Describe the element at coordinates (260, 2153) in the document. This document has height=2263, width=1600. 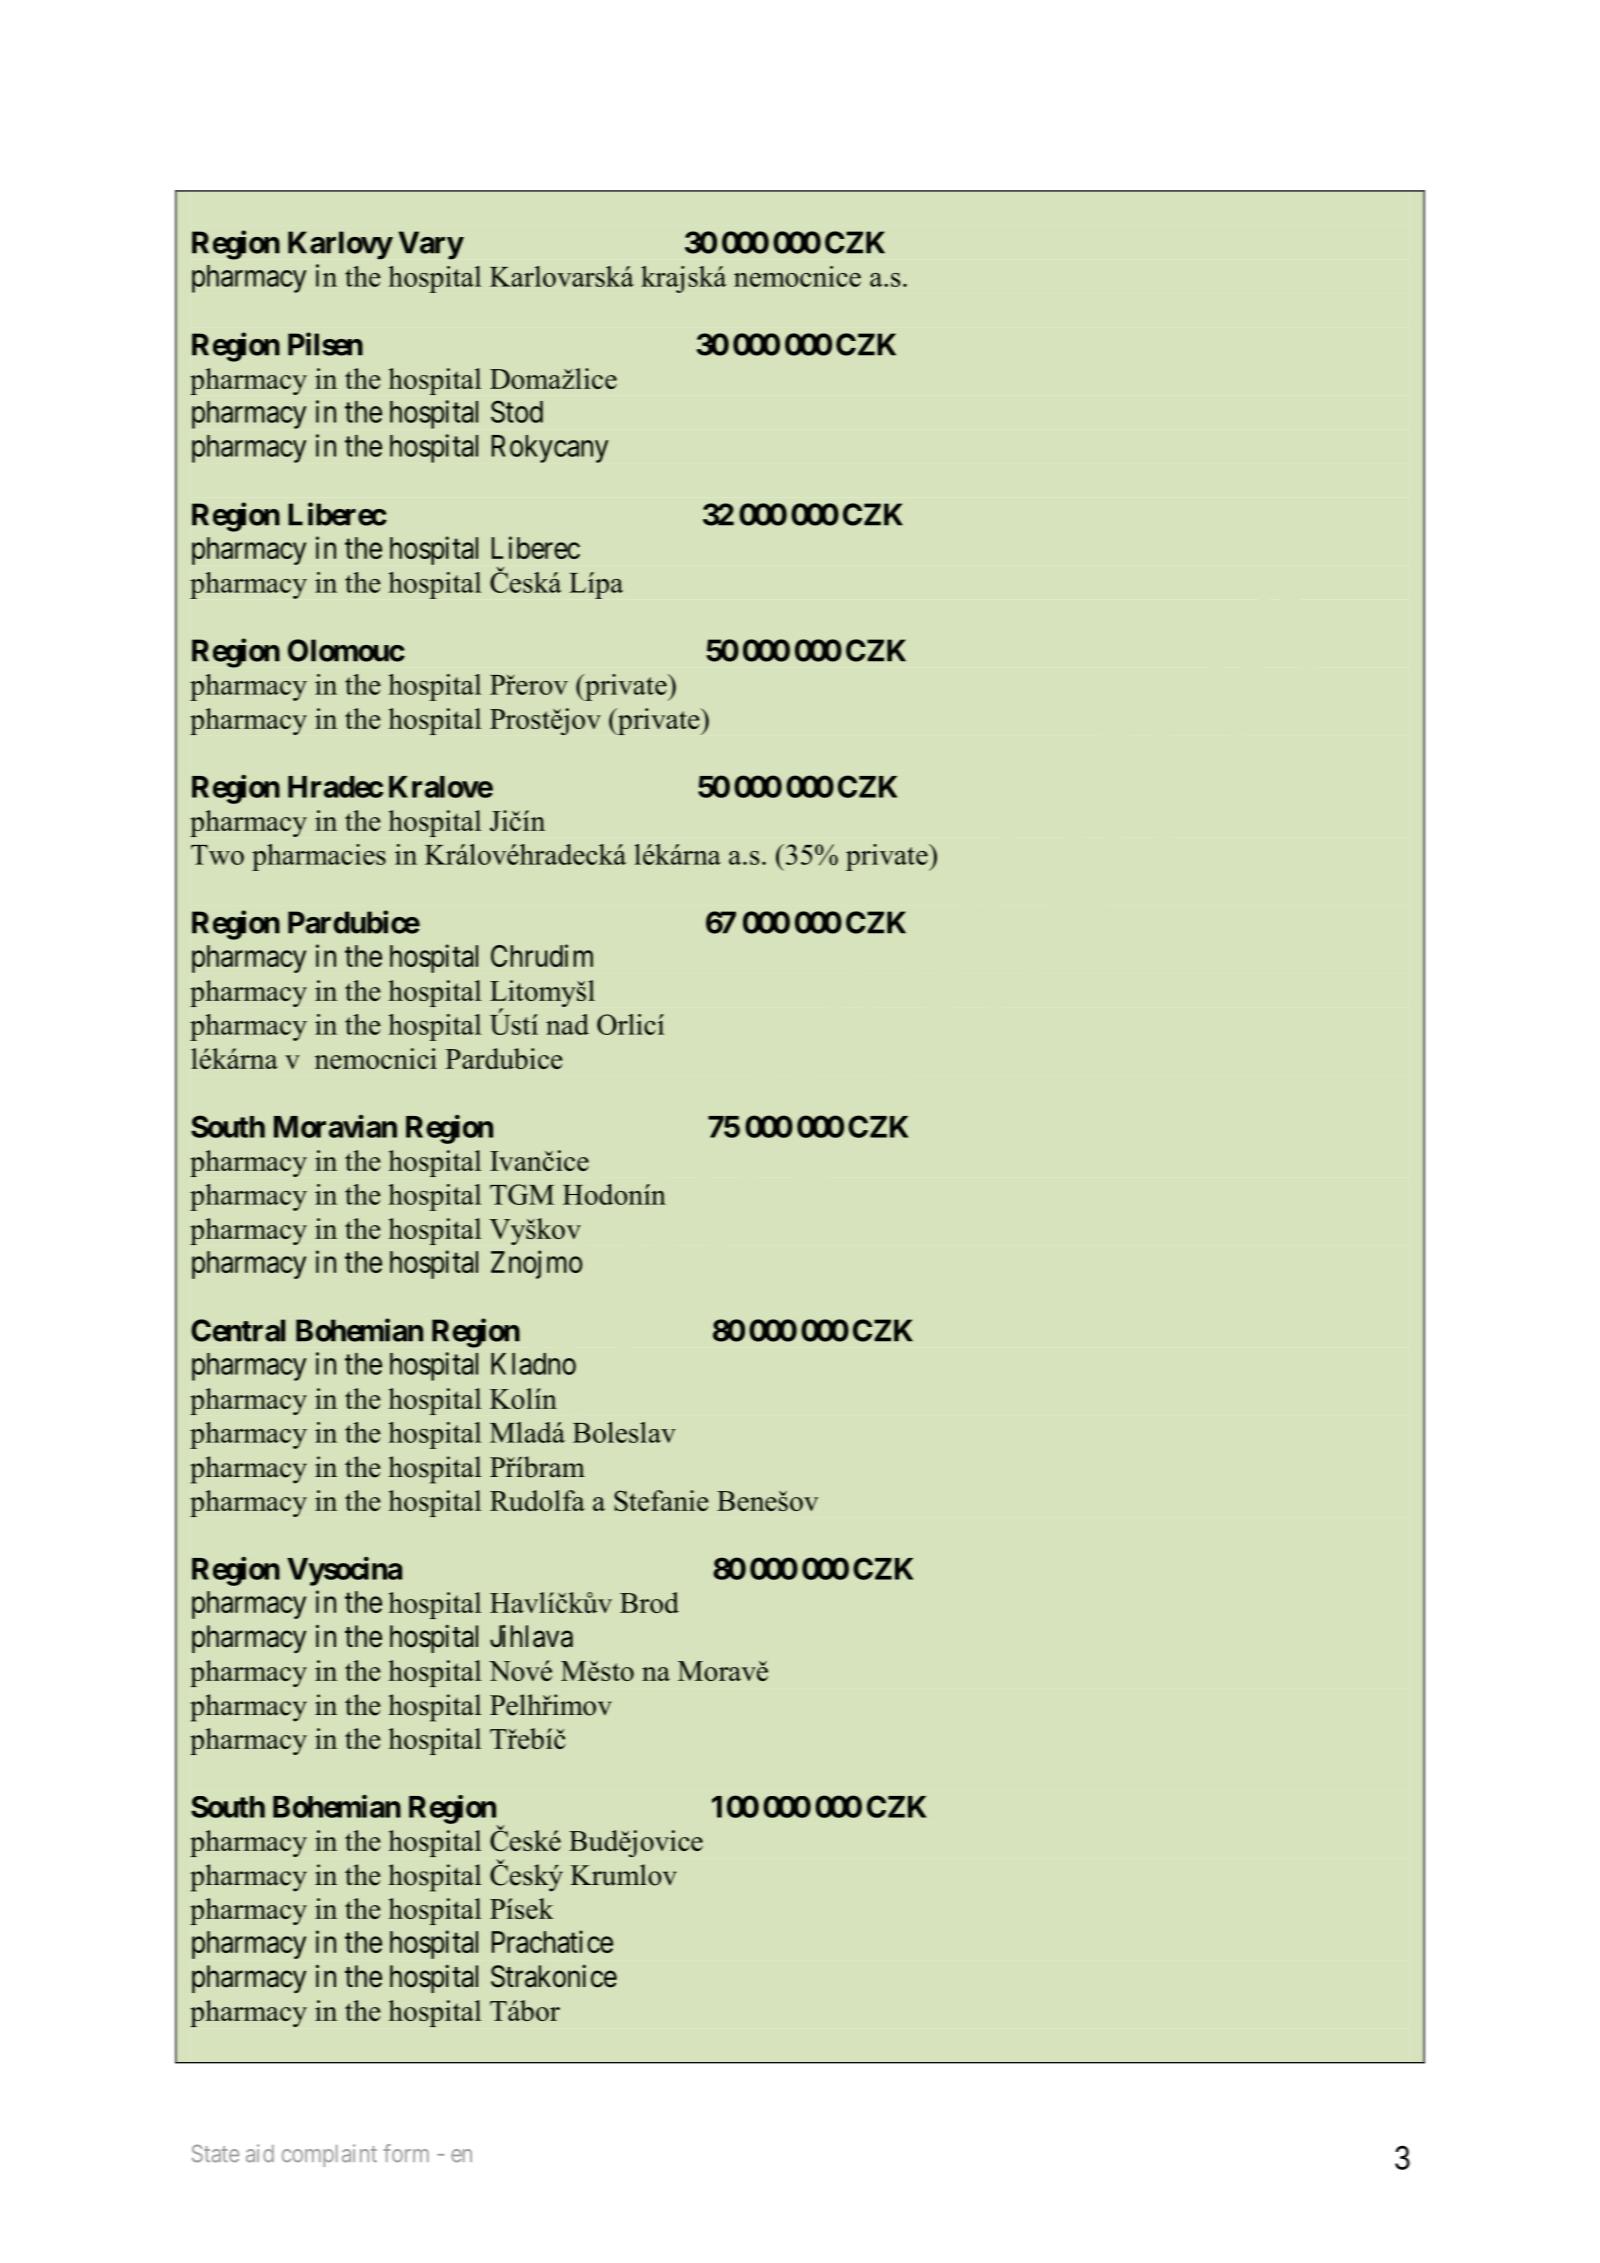
I see `aid` at that location.
